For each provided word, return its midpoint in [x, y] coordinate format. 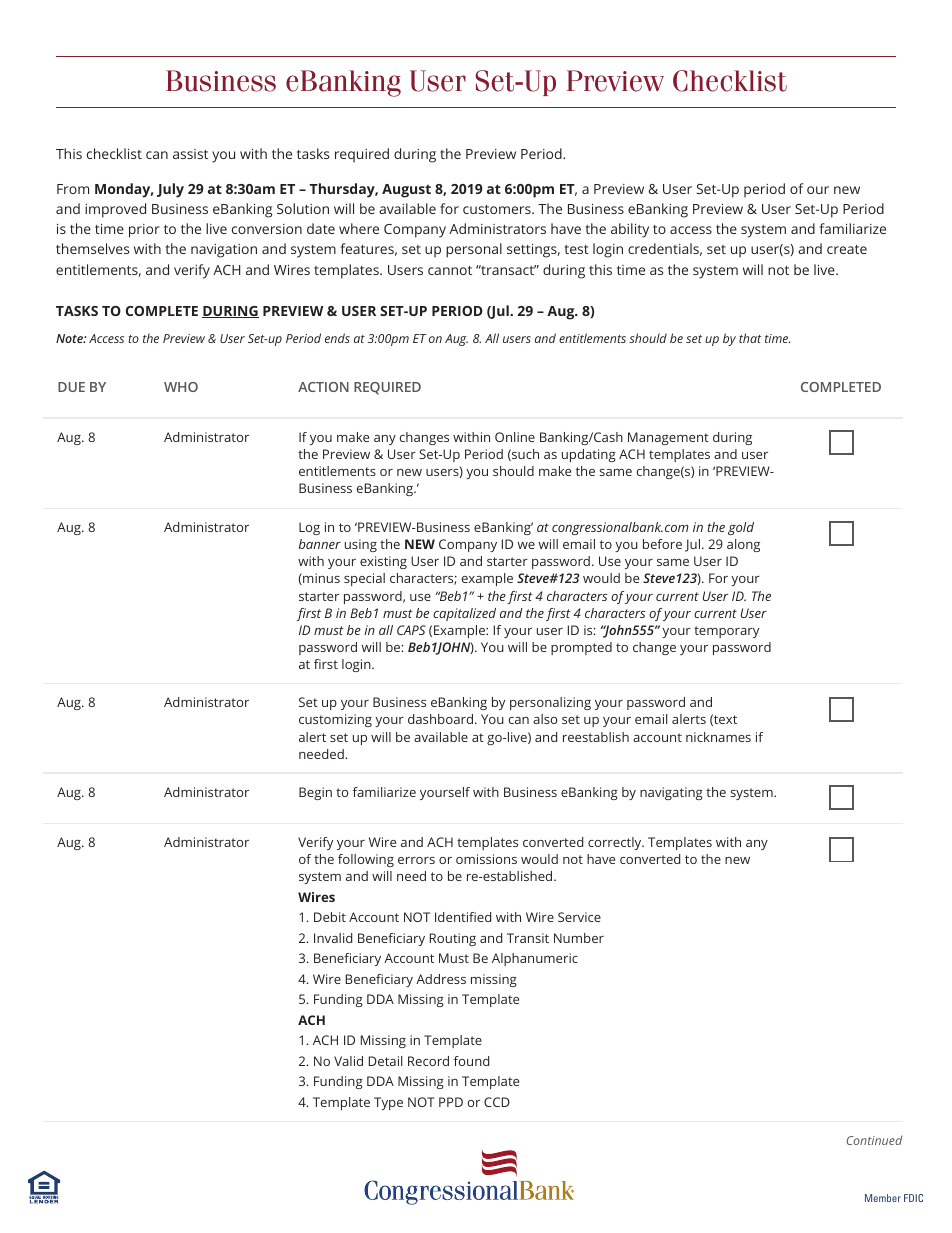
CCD [497, 1102]
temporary [726, 632]
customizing [335, 720]
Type [388, 1103]
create [847, 249]
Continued [874, 1140]
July [170, 190]
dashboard [440, 719]
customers [498, 209]
